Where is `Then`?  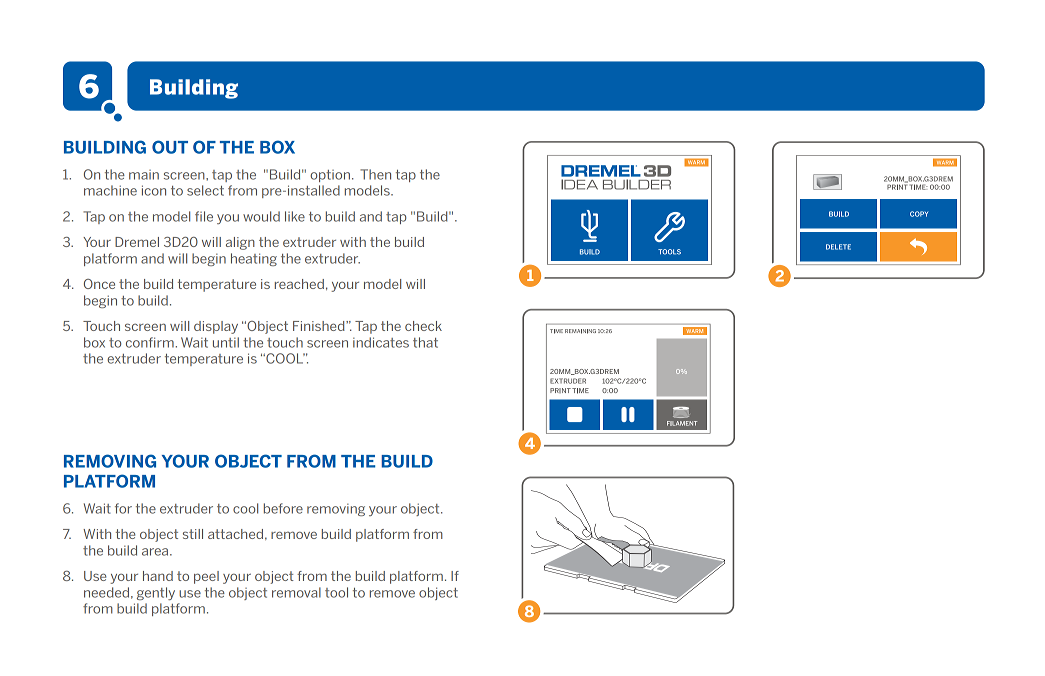 Then is located at coordinates (375, 174).
